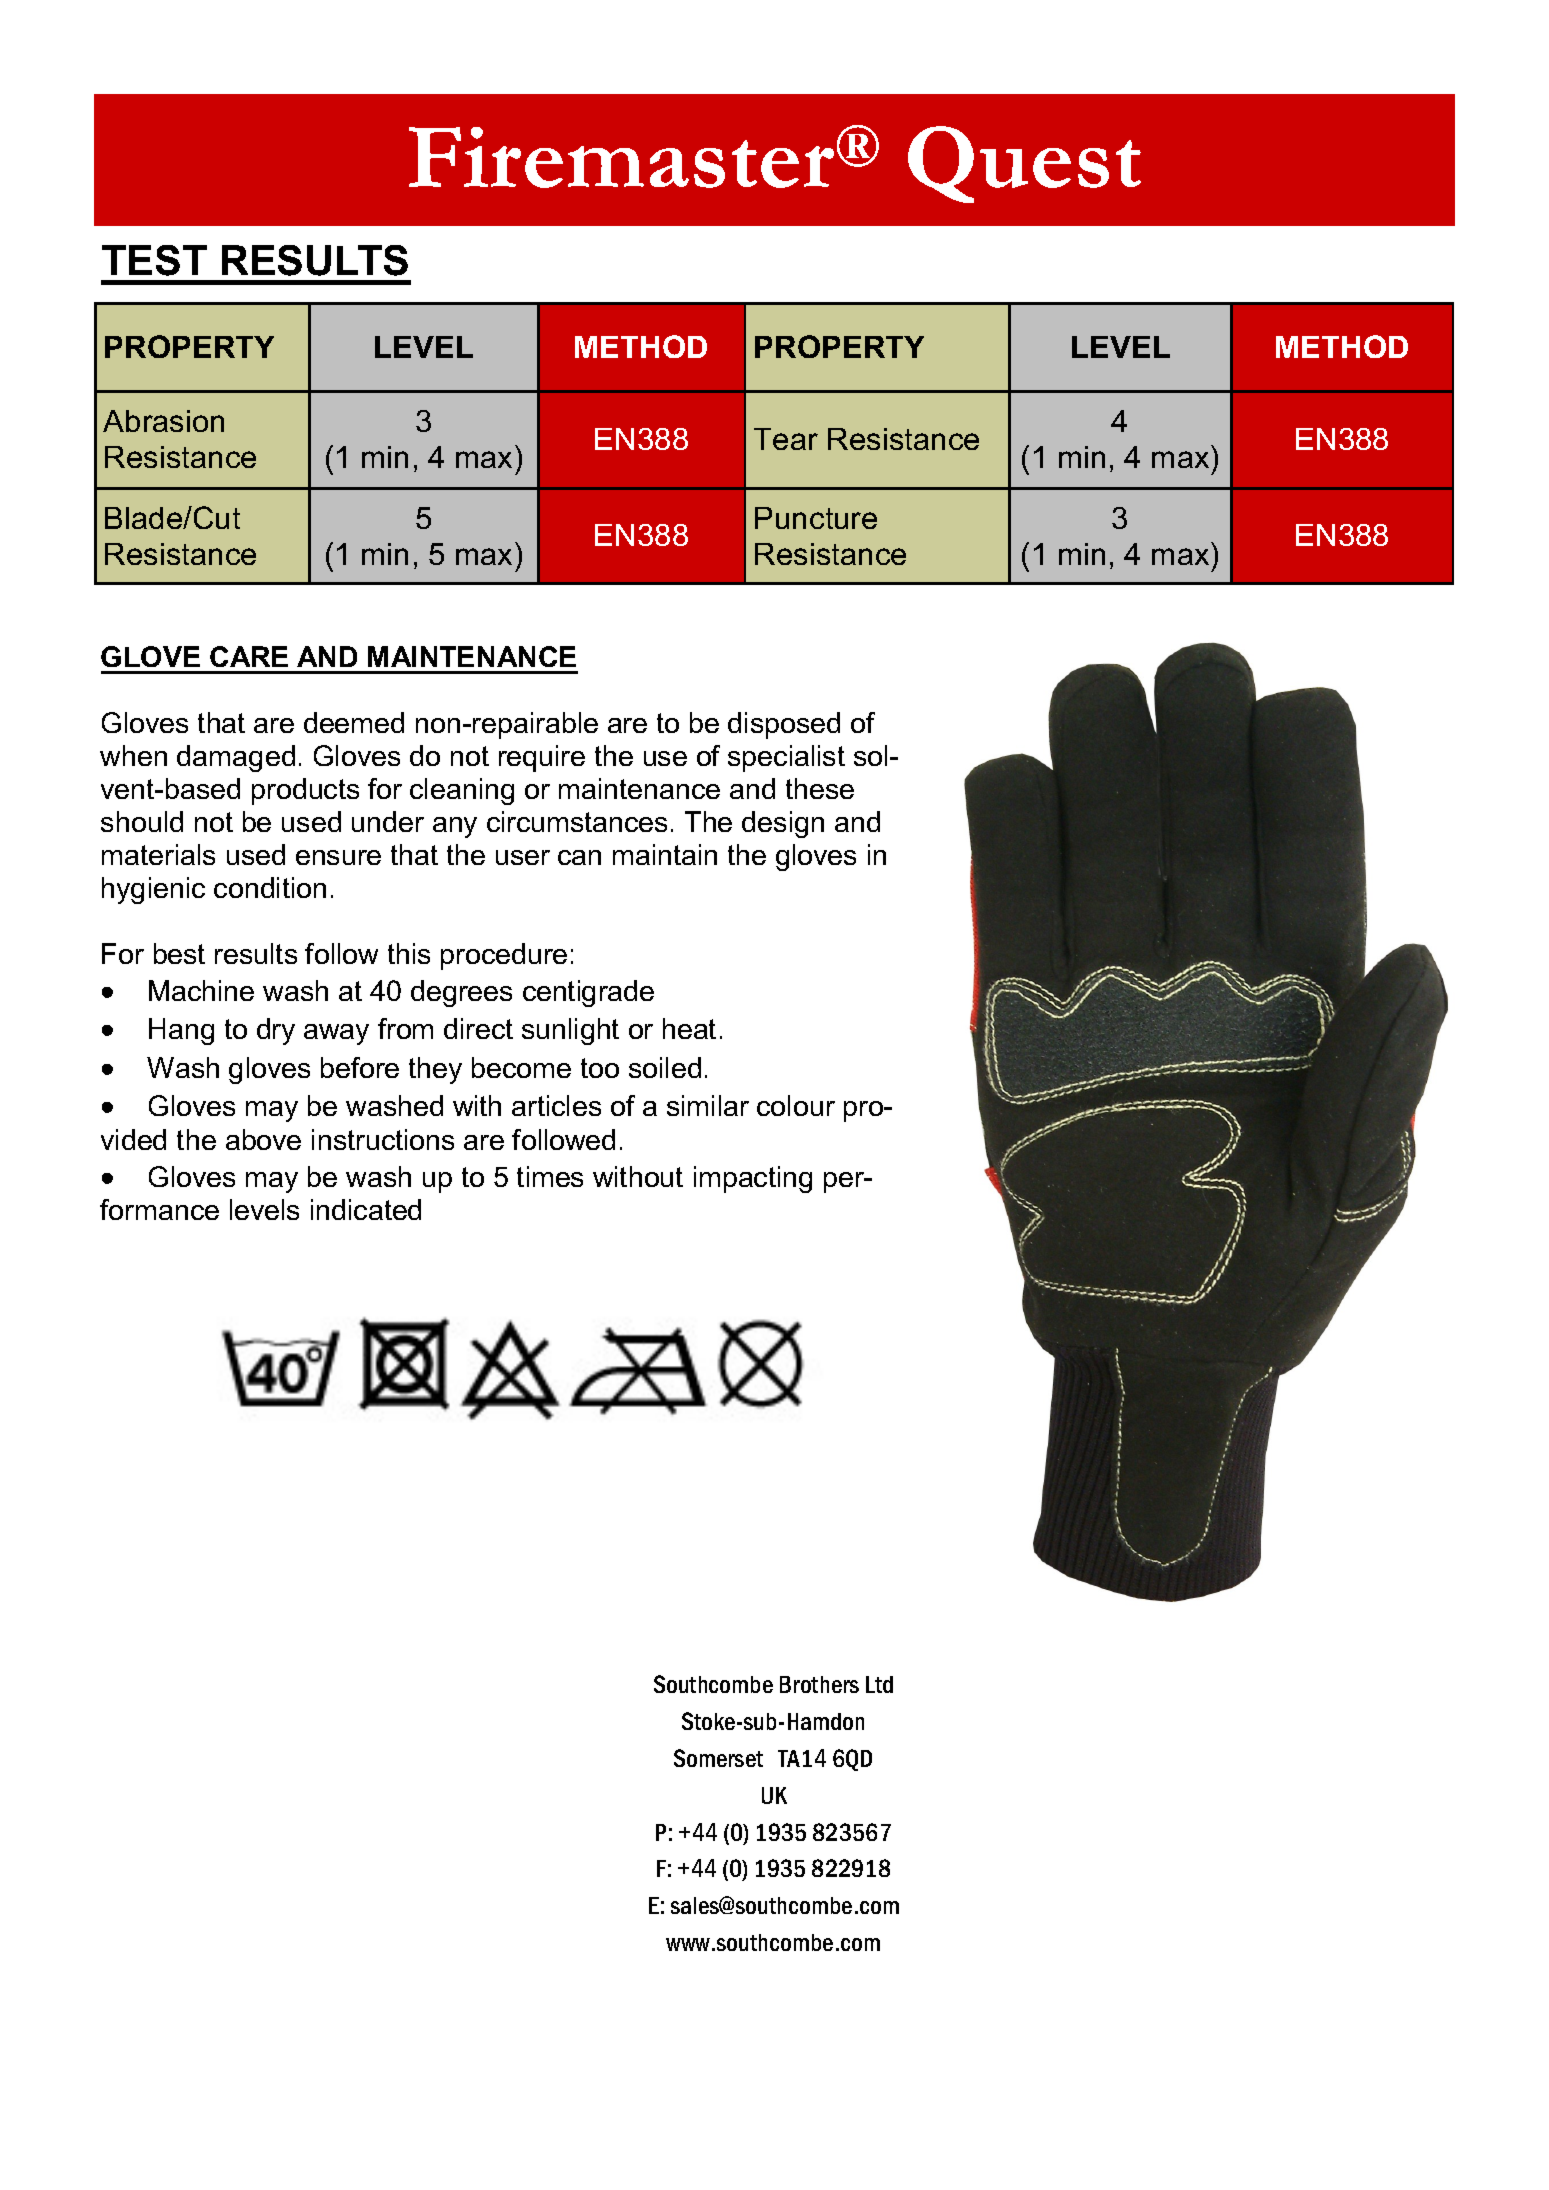  What do you see at coordinates (542, 758) in the screenshot?
I see `require` at bounding box center [542, 758].
